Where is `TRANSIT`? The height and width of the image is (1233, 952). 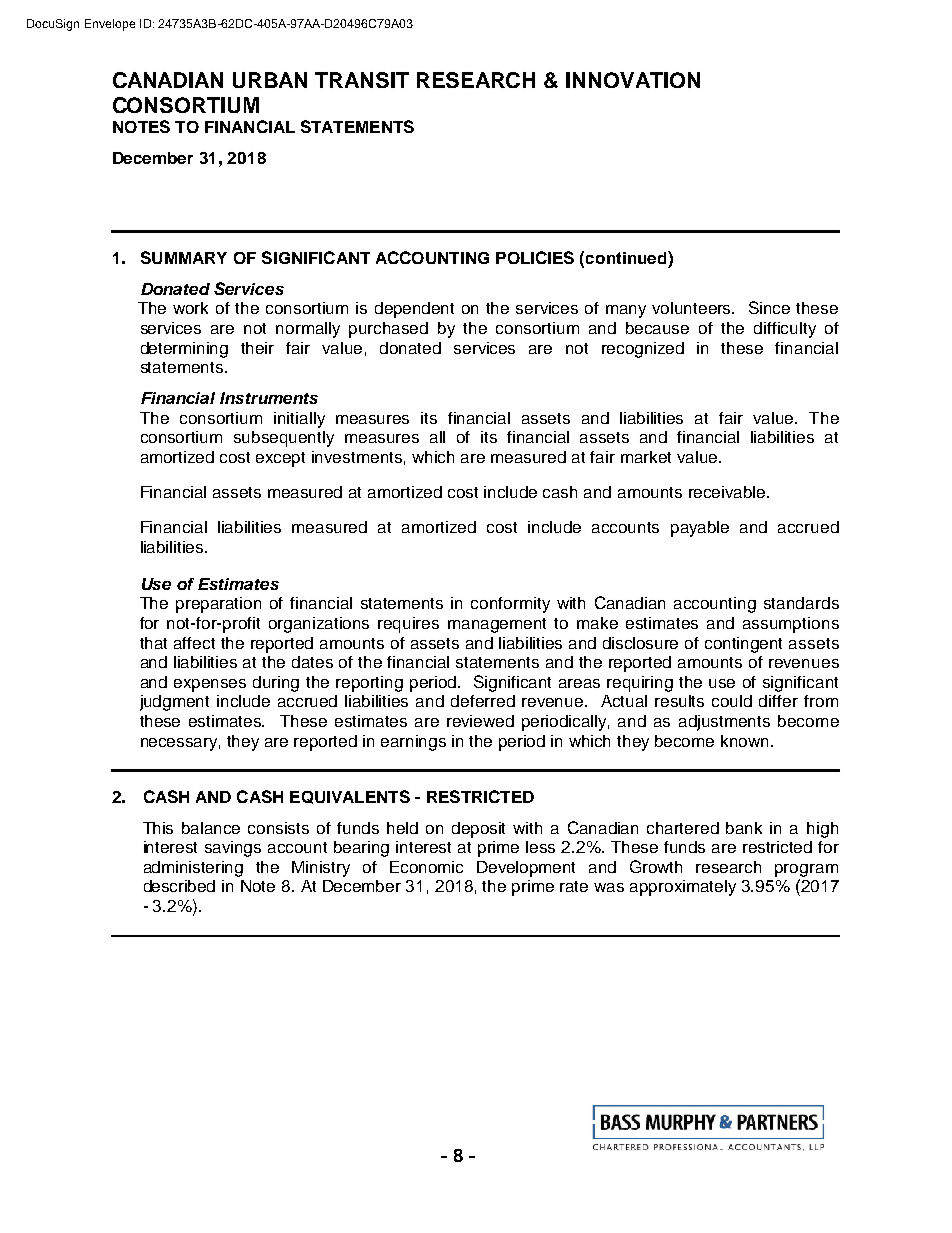
TRANSIT is located at coordinates (362, 80).
